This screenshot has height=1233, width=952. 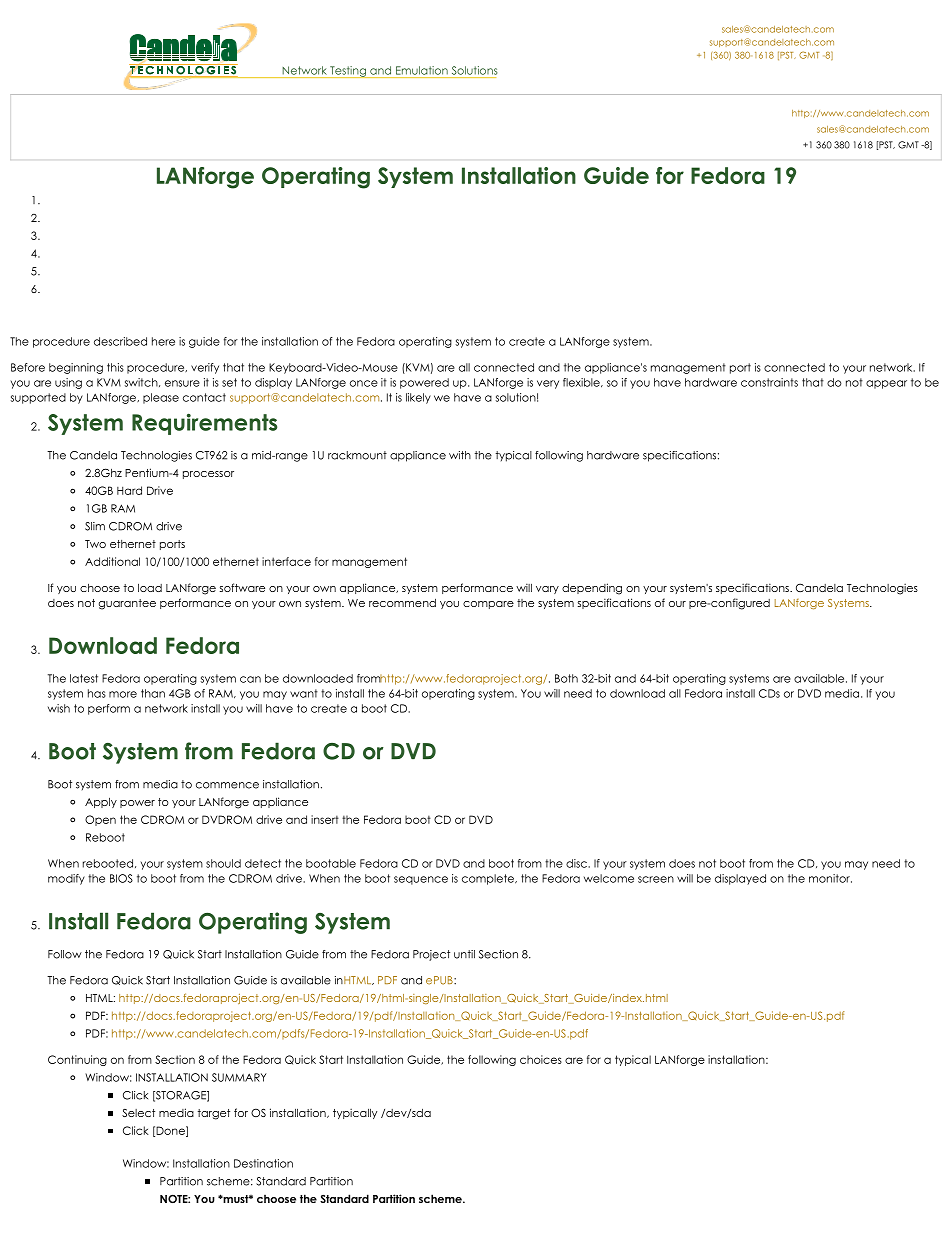 I want to click on Emulation, so click(x=422, y=70).
